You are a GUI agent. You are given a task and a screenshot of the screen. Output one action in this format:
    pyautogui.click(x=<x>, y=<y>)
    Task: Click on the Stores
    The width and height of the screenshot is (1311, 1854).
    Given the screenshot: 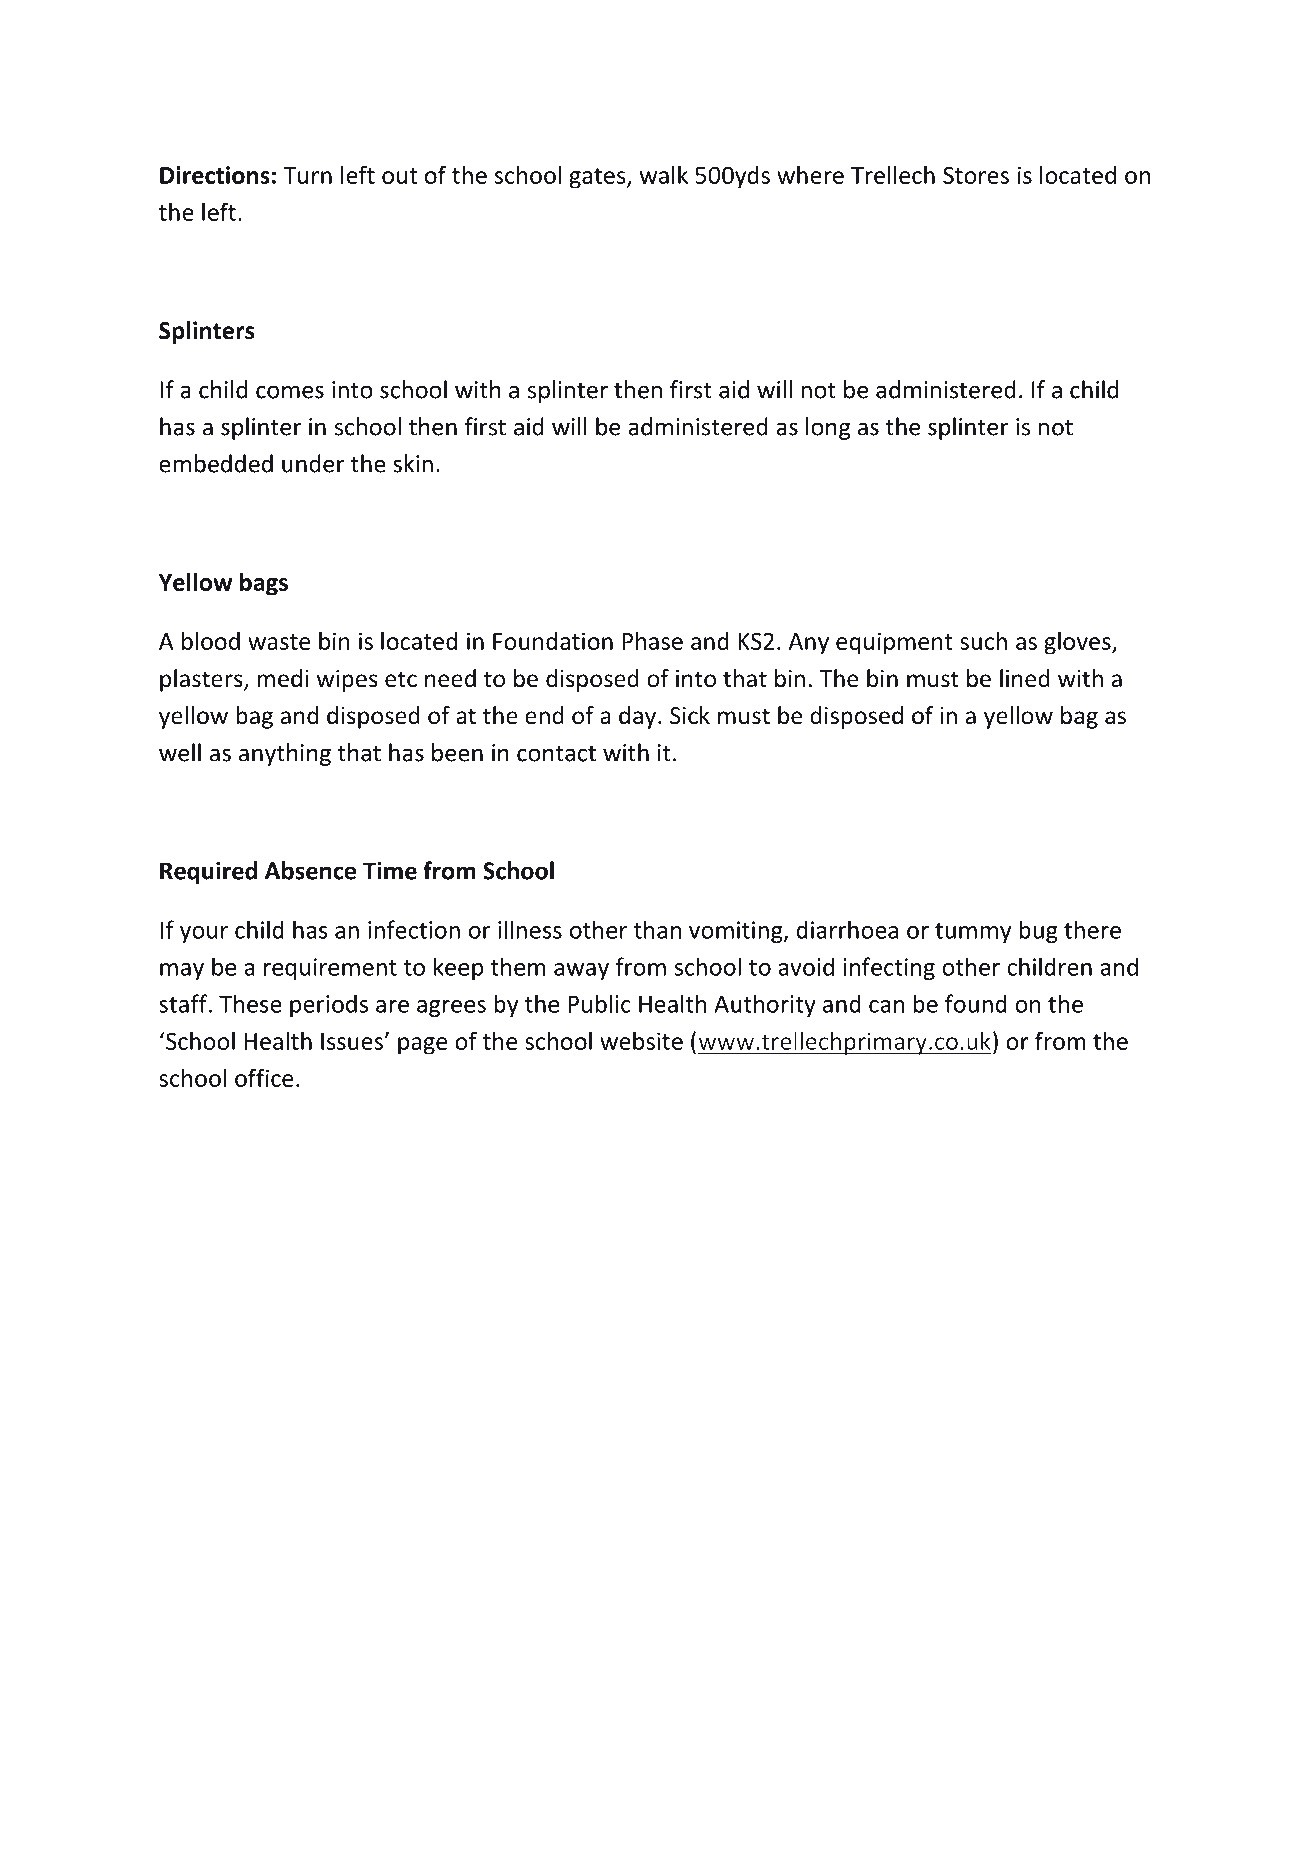 What is the action you would take?
    pyautogui.click(x=976, y=175)
